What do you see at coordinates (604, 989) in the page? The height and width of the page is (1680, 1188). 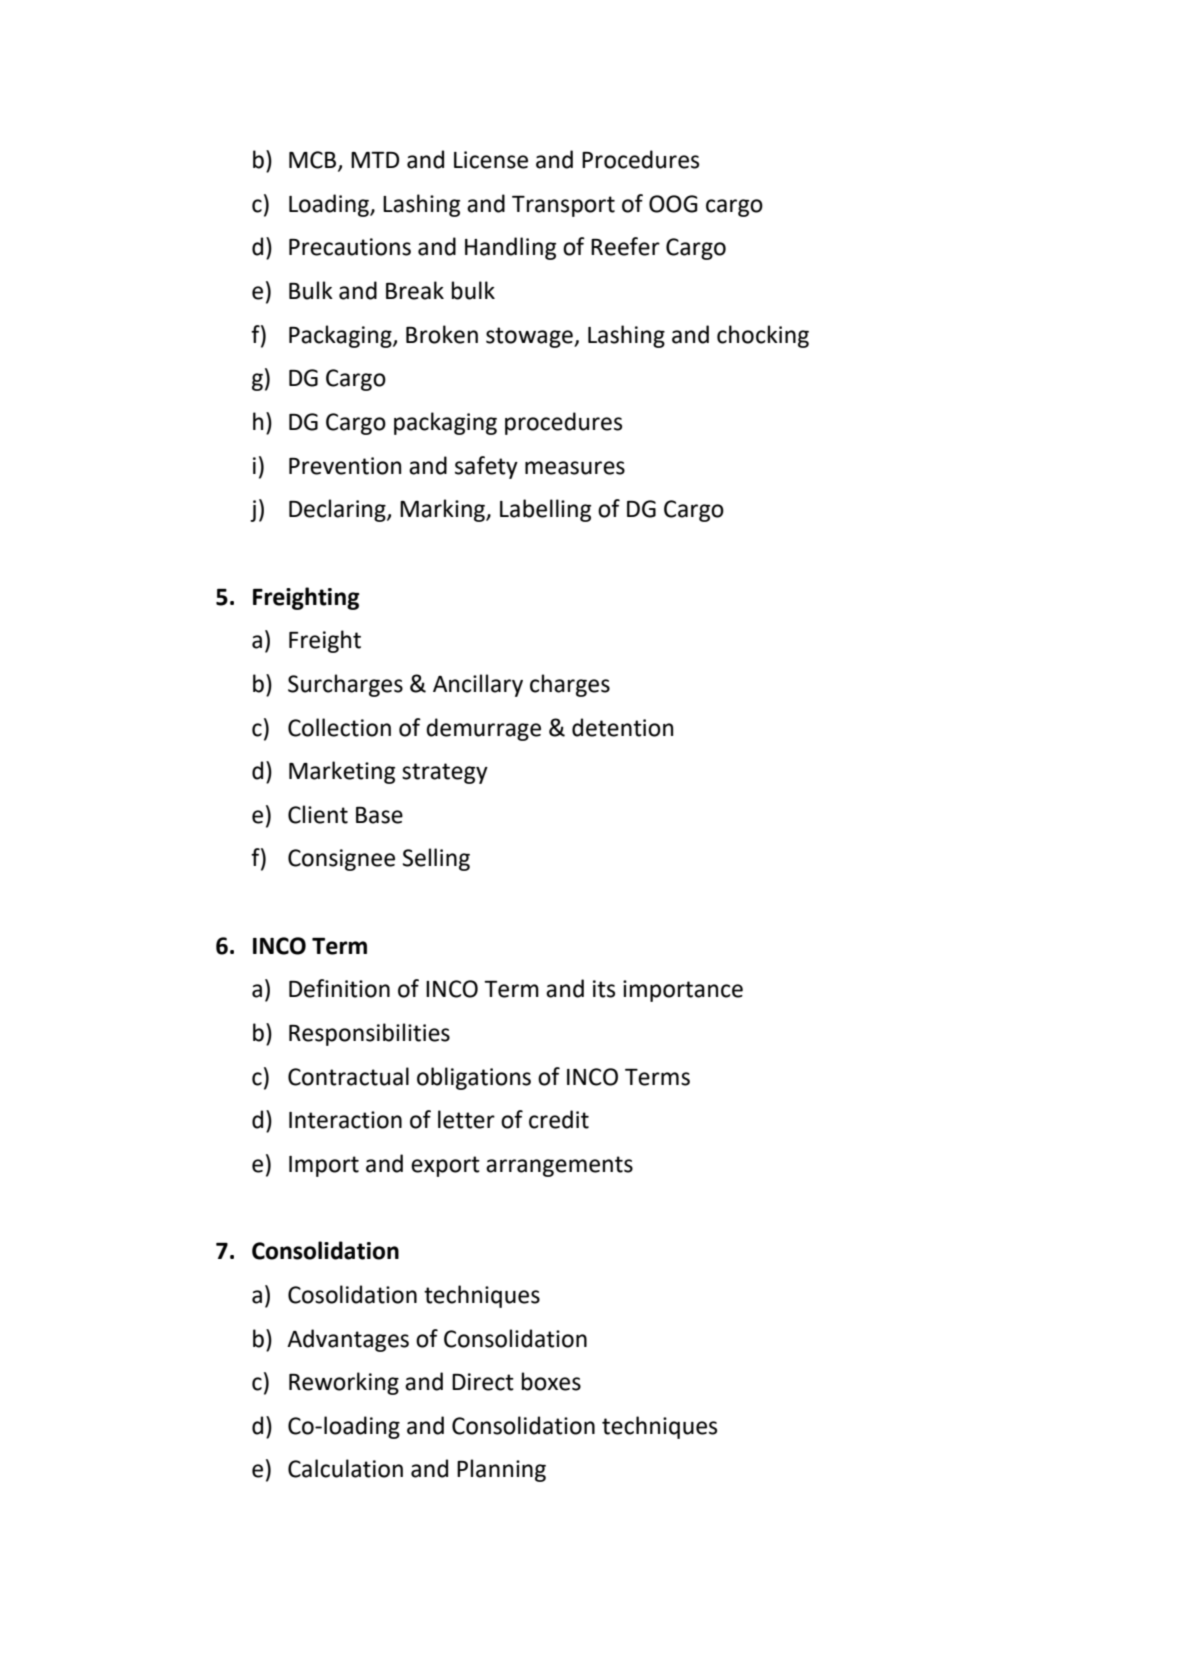 I see `its` at bounding box center [604, 989].
